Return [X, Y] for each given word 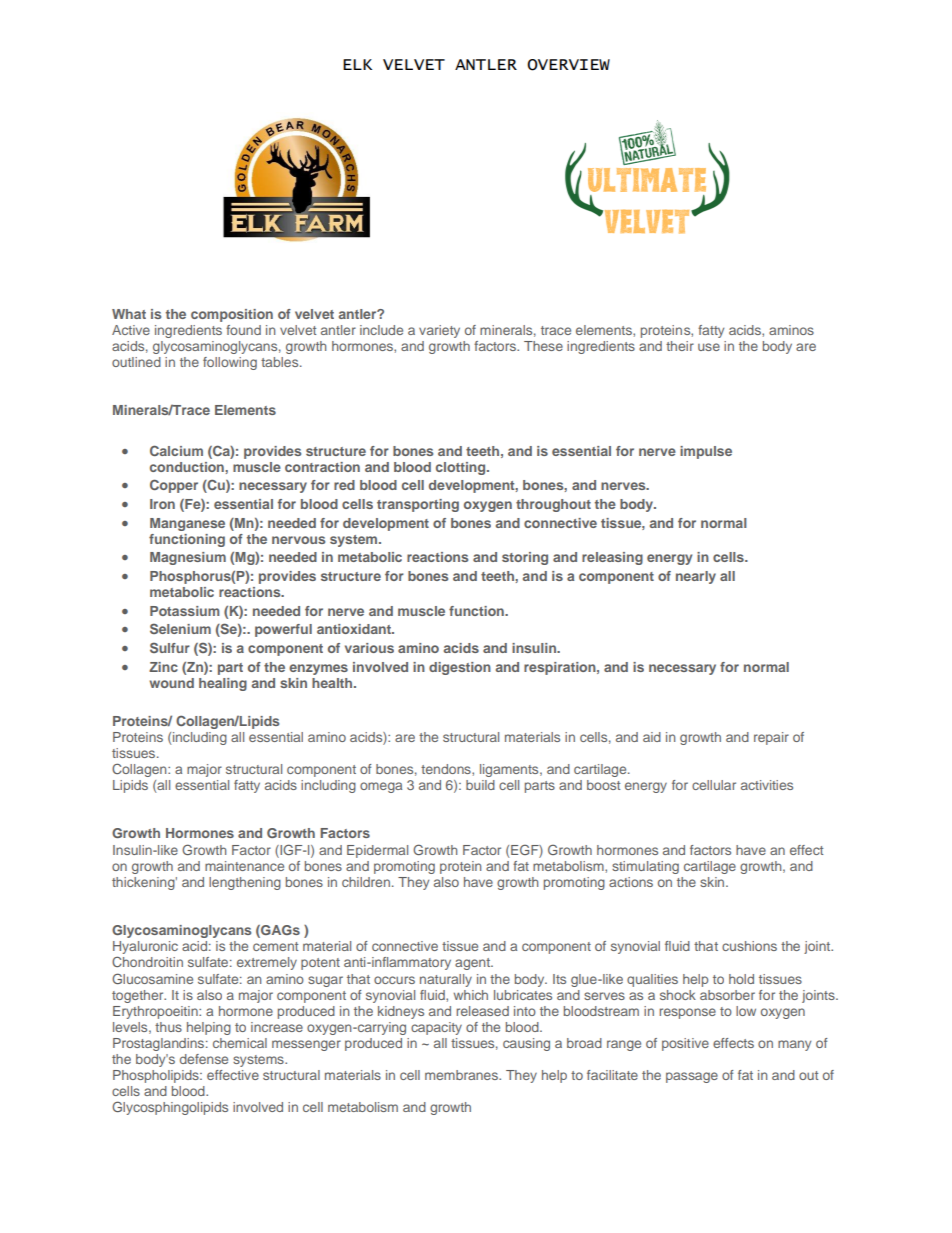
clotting [462, 468]
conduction [188, 467]
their [680, 346]
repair [771, 738]
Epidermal [377, 851]
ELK [357, 64]
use [709, 347]
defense [204, 1059]
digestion [460, 668]
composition [232, 315]
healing [223, 684]
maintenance [244, 866]
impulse [706, 452]
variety [439, 331]
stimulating [645, 867]
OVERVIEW [568, 65]
